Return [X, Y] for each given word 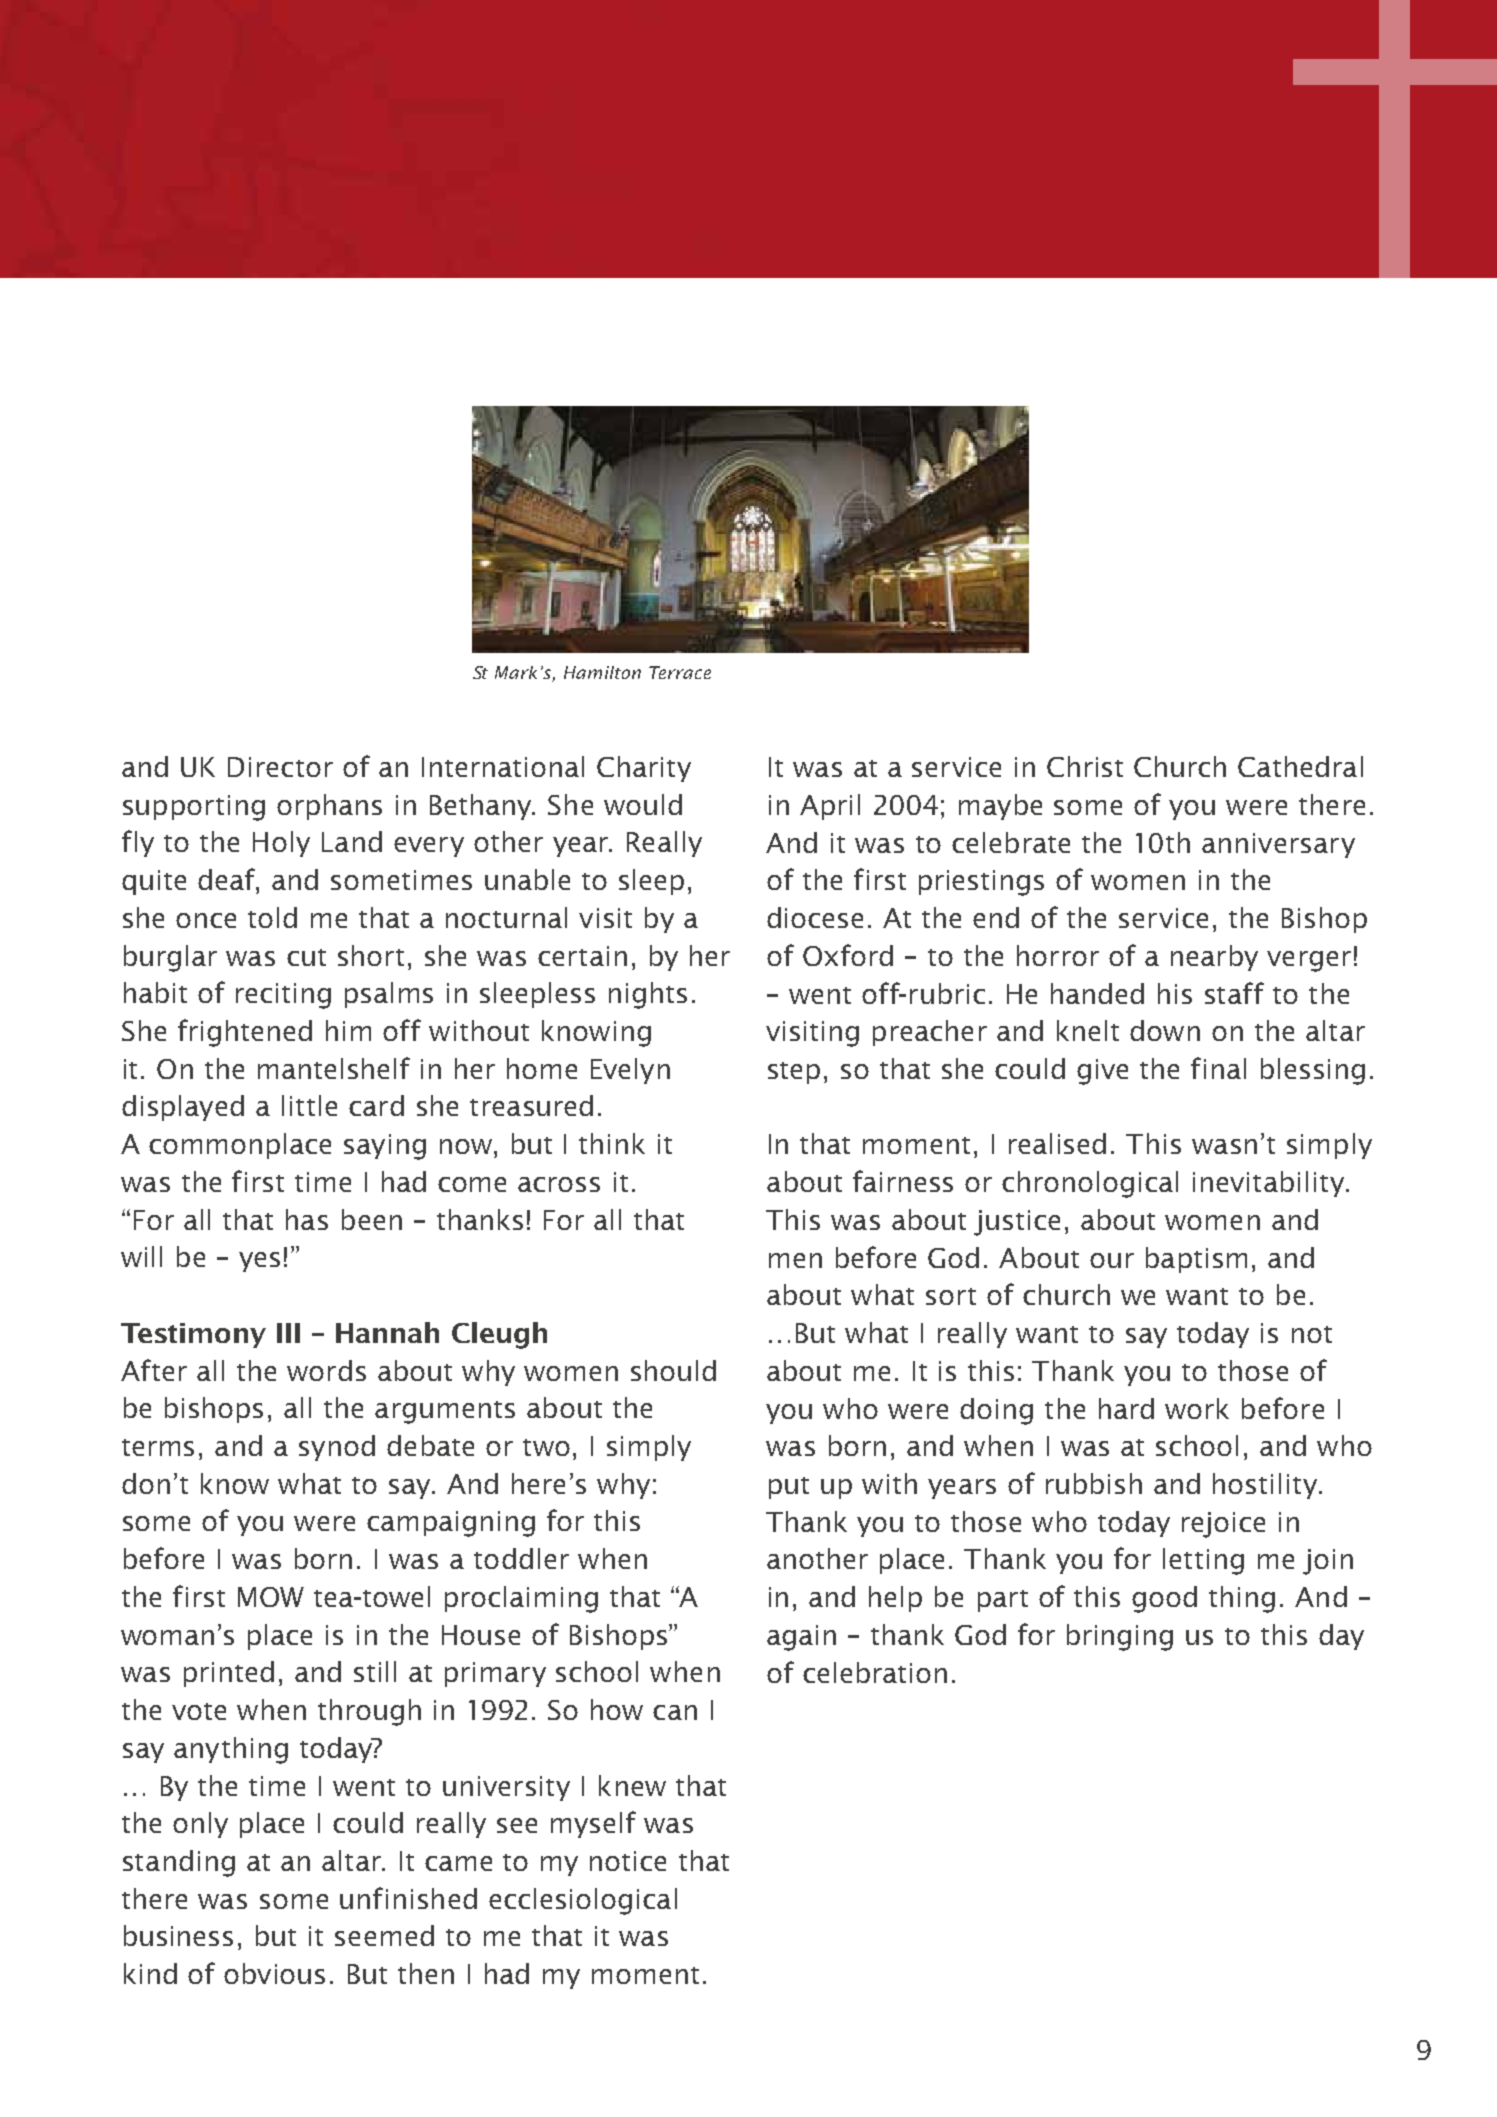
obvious [274, 1973]
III [288, 1333]
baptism [1196, 1260]
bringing [1120, 1637]
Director [280, 767]
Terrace [680, 672]
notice [628, 1861]
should [673, 1370]
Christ [1085, 766]
